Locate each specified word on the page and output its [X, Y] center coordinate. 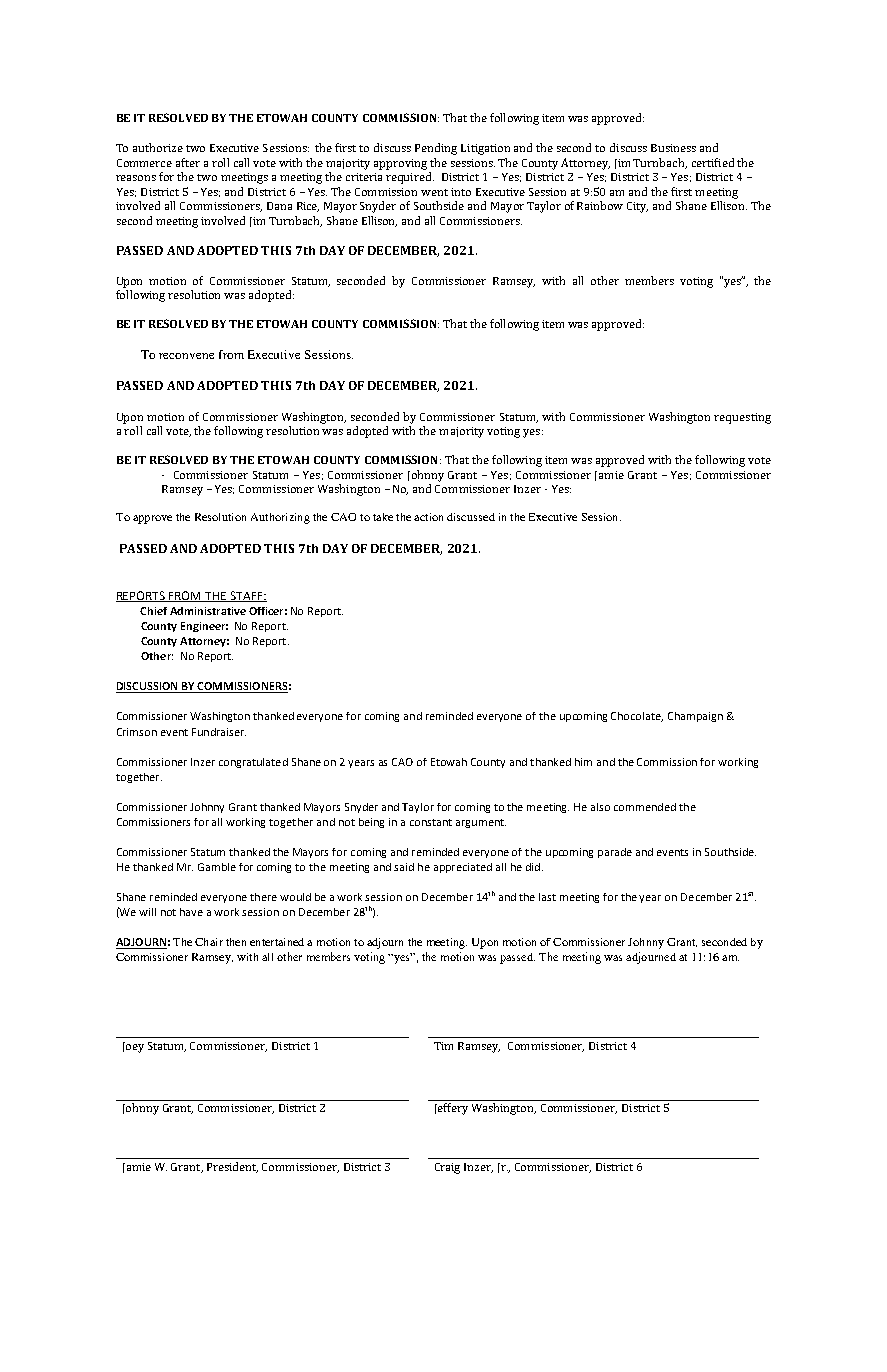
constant [431, 822]
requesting [742, 418]
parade [615, 853]
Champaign [695, 717]
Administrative [208, 611]
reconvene [186, 356]
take [383, 517]
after [188, 162]
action [428, 517]
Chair [209, 942]
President [232, 1167]
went [434, 192]
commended [645, 807]
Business [673, 148]
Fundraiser [219, 732]
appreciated [463, 868]
